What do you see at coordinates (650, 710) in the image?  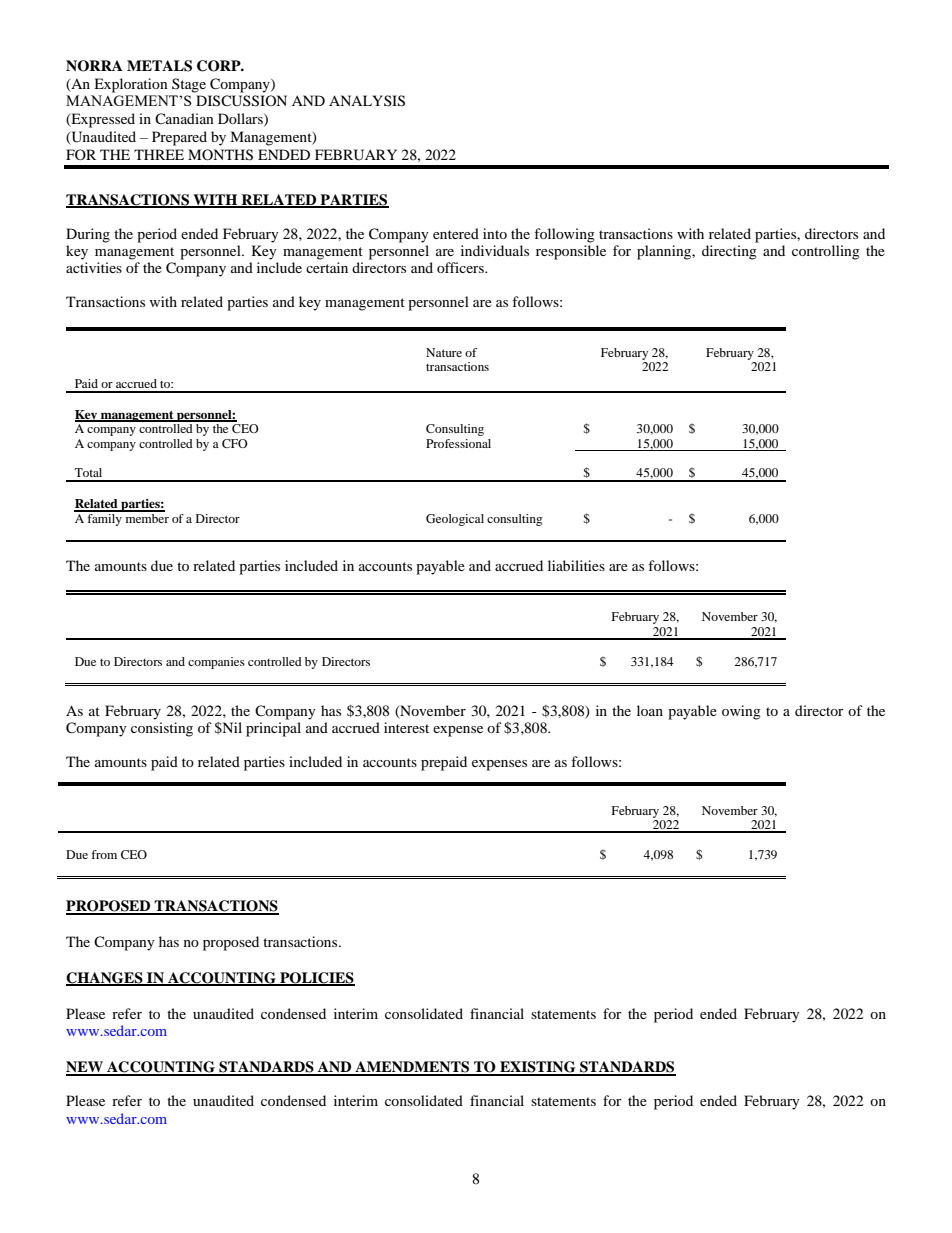 I see `loan` at bounding box center [650, 710].
